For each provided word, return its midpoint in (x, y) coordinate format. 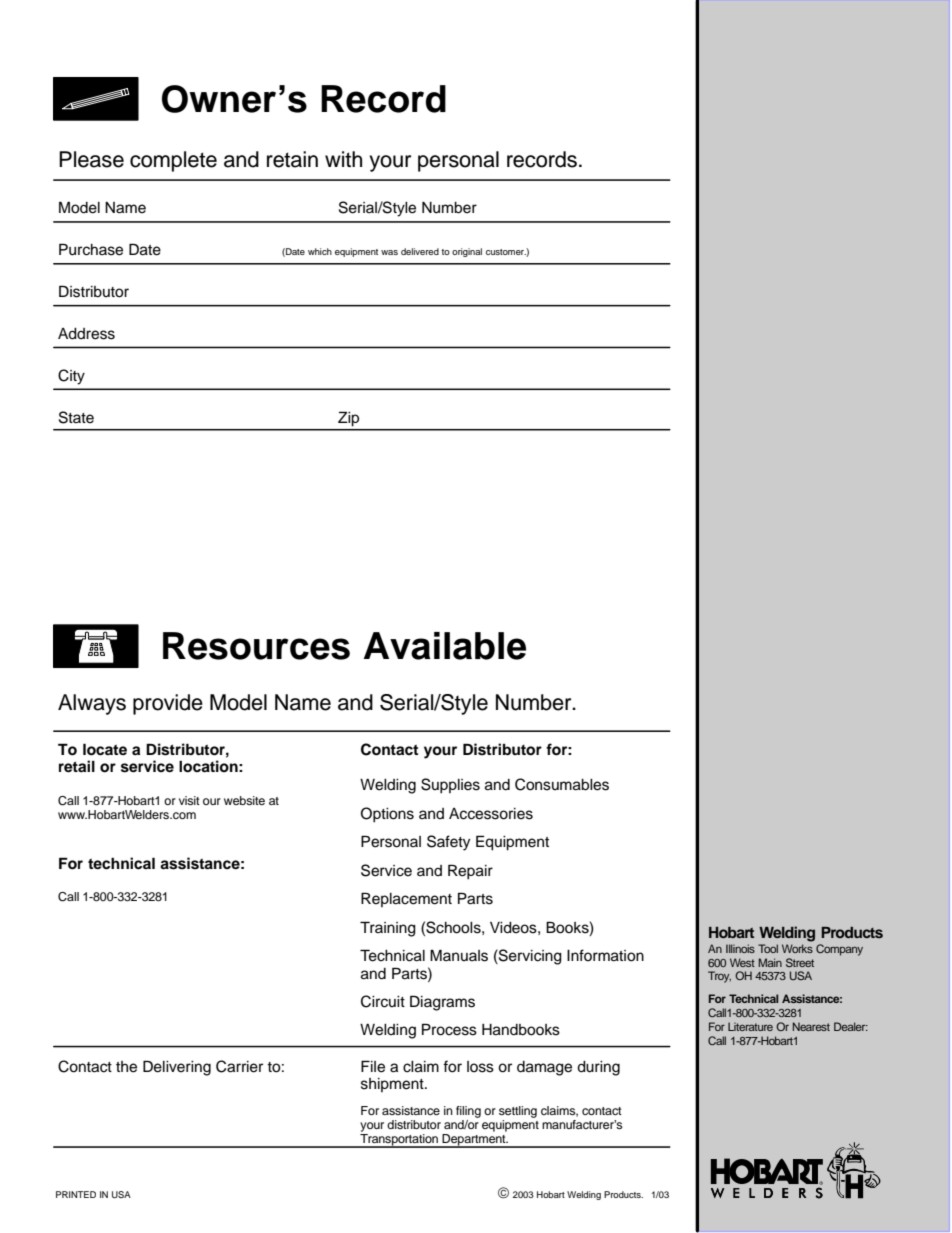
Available (444, 646)
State (76, 417)
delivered (420, 251)
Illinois (740, 948)
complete (173, 161)
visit (189, 800)
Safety (448, 843)
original (467, 252)
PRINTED (76, 1194)
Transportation (399, 1141)
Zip (348, 419)
